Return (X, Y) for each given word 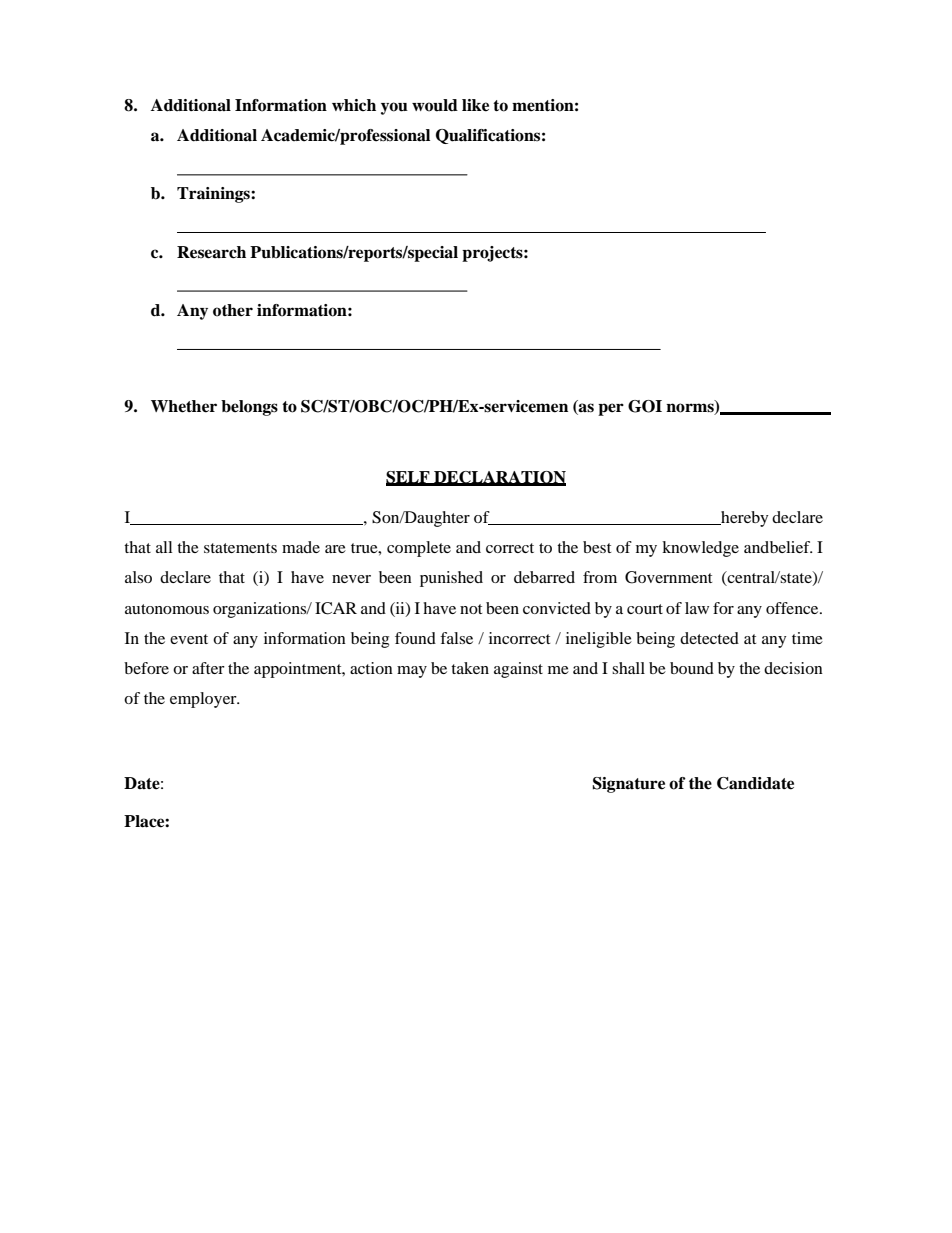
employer (204, 700)
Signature (629, 785)
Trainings (214, 195)
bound (692, 668)
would (435, 105)
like (475, 105)
